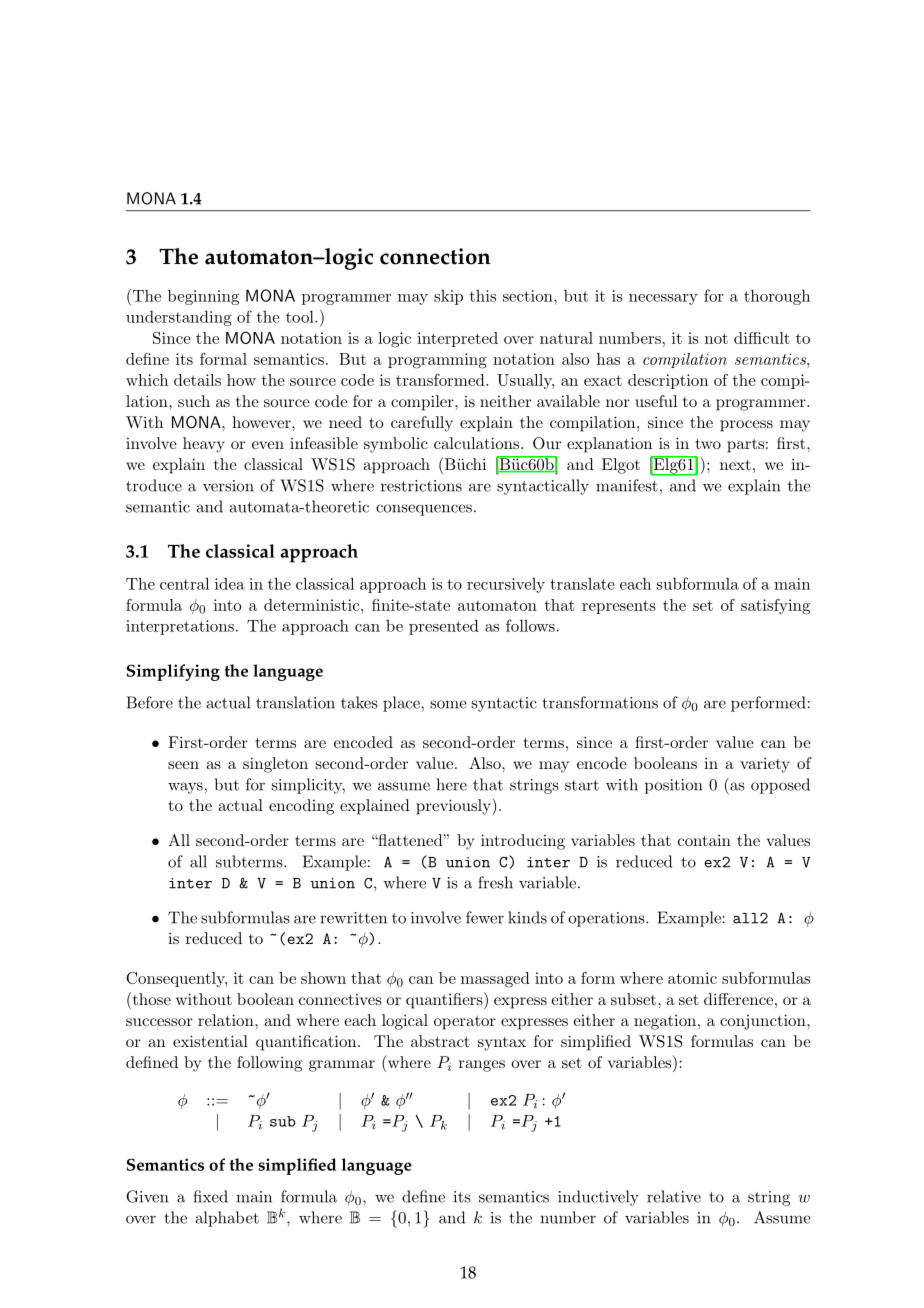 The width and height of the screenshot is (924, 1308). I want to click on seen, so click(183, 765).
